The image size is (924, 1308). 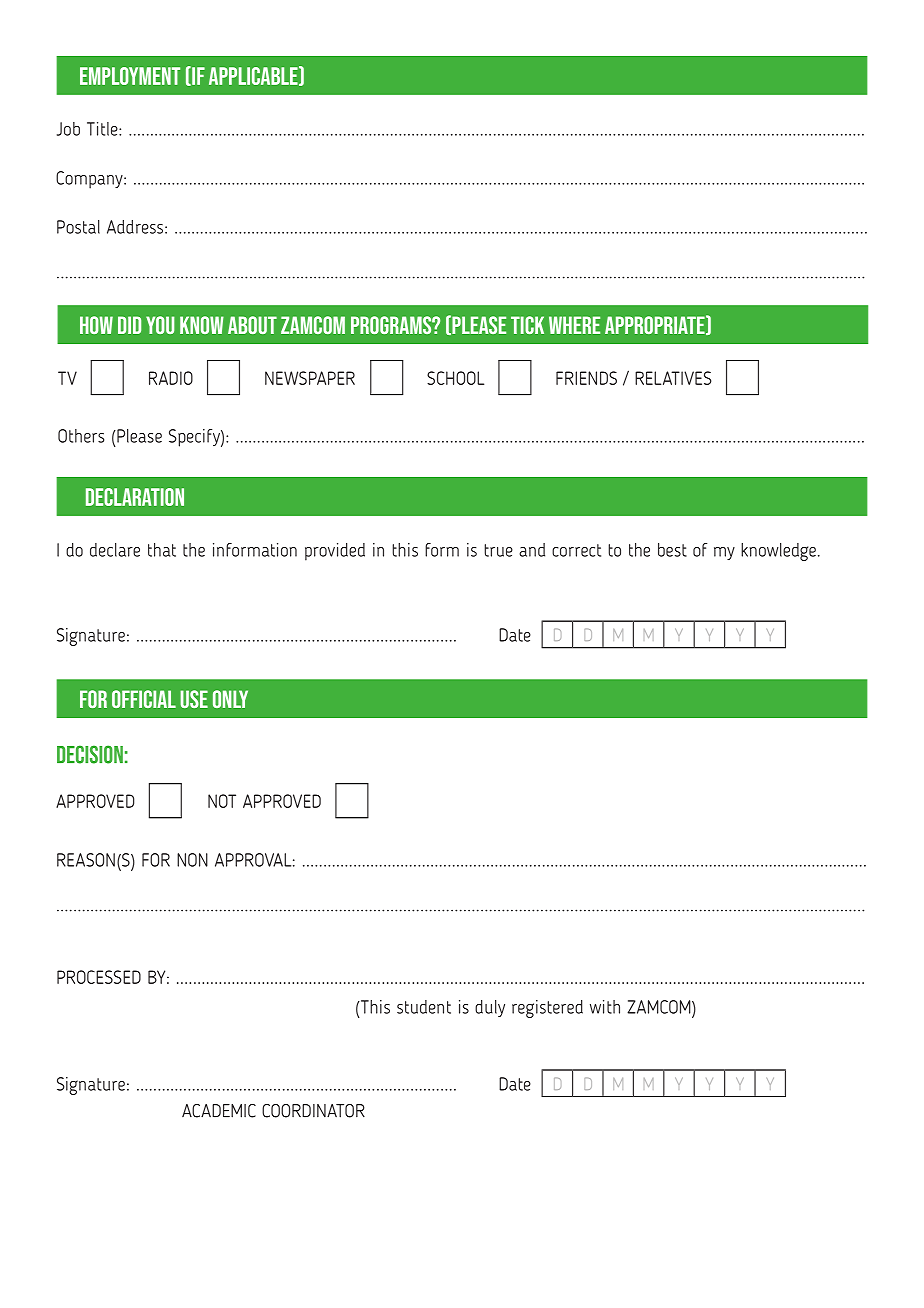 What do you see at coordinates (103, 129) in the screenshot?
I see `Title` at bounding box center [103, 129].
